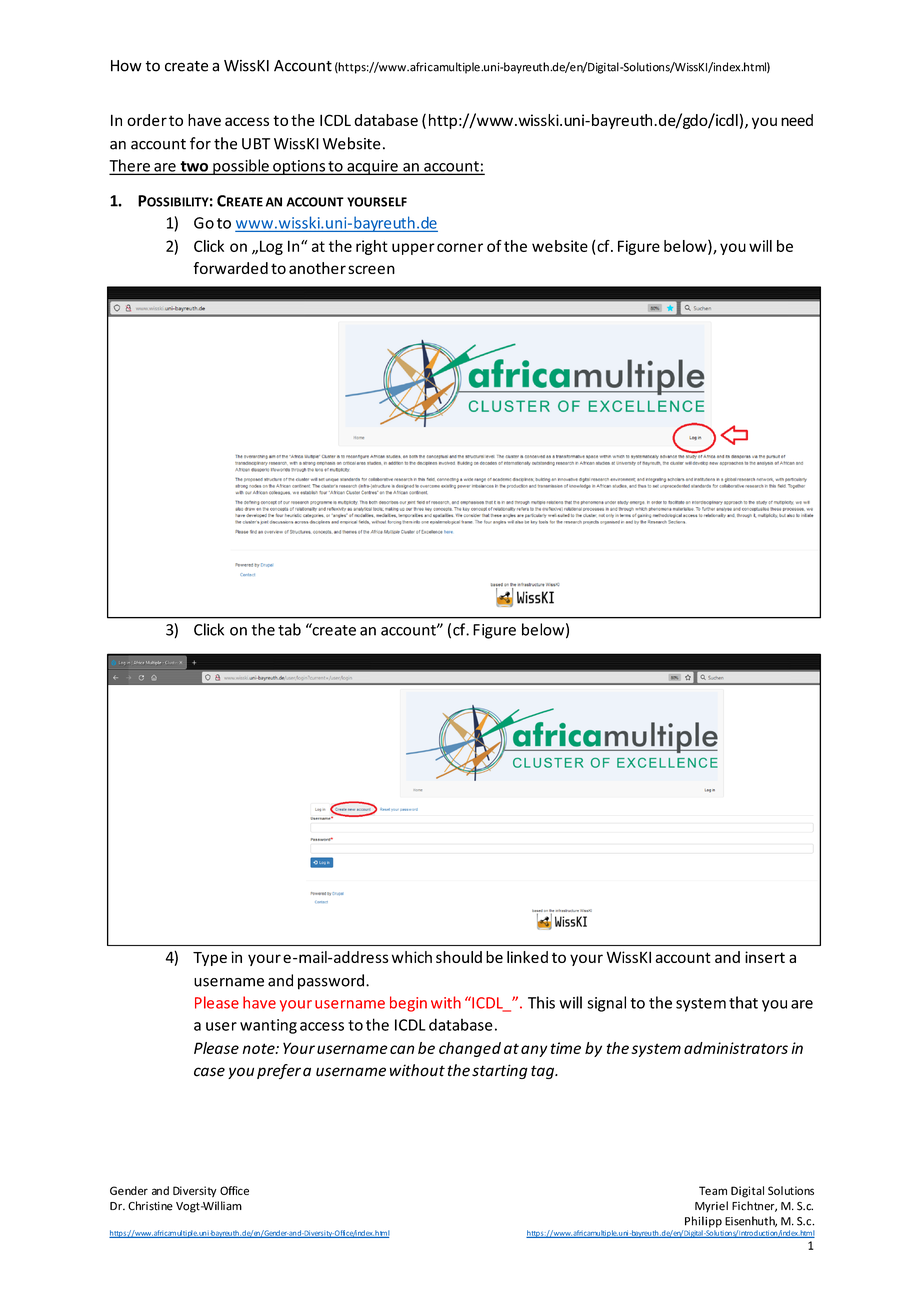 The image size is (924, 1308). I want to click on order, so click(147, 120).
